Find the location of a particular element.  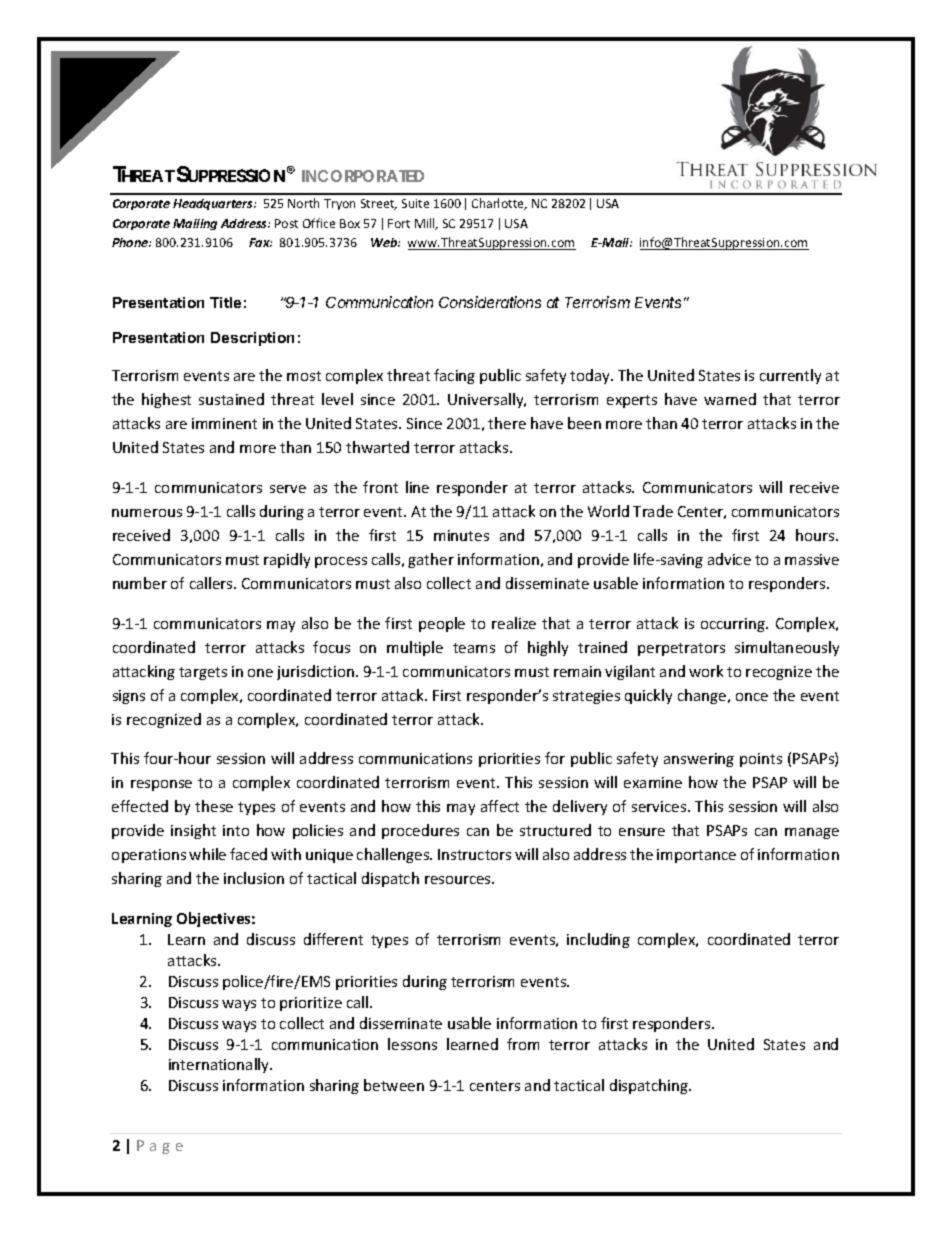

warned is located at coordinates (730, 399).
